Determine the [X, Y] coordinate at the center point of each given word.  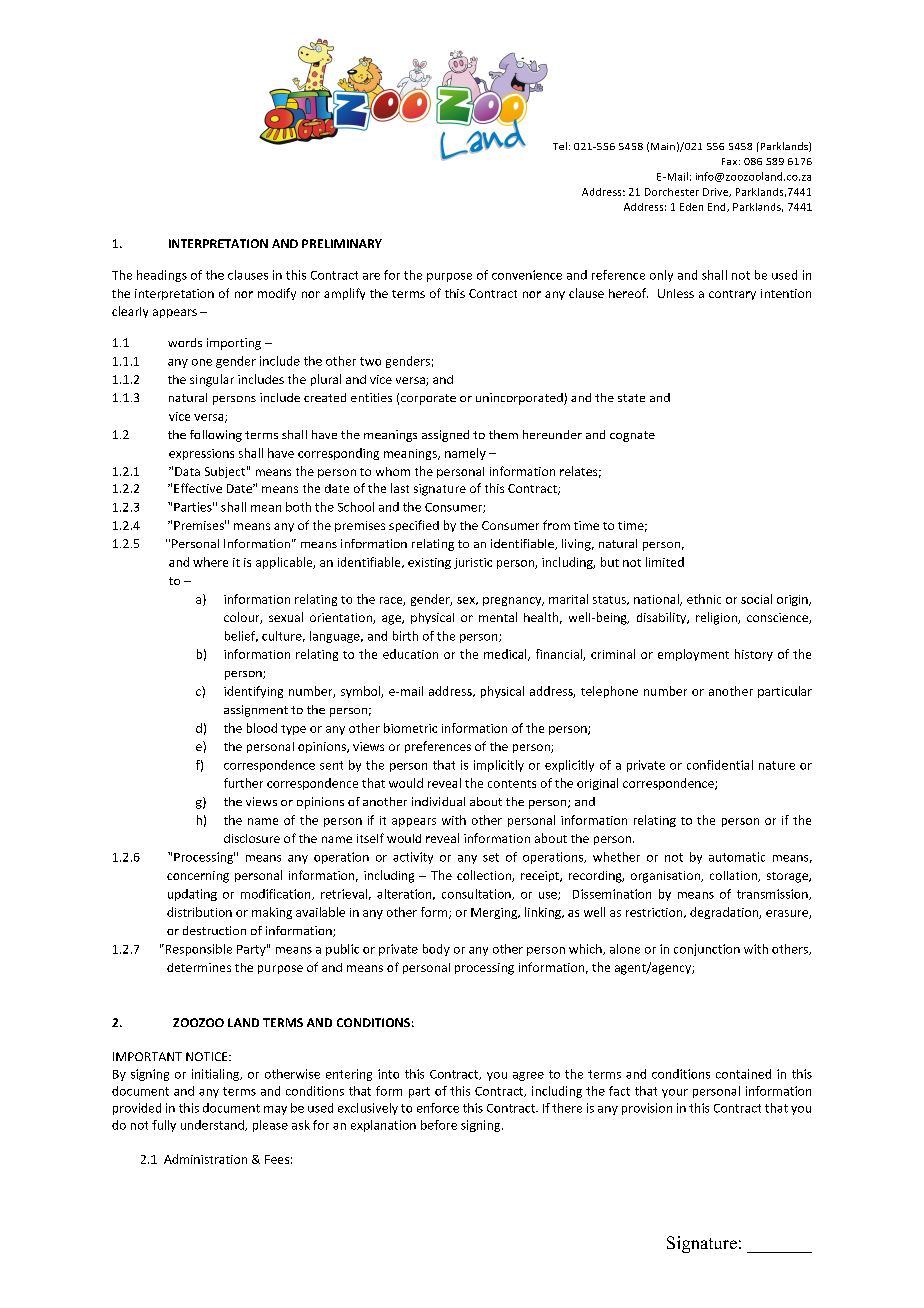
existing [429, 563]
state [631, 398]
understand [213, 1125]
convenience [527, 275]
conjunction [707, 950]
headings [162, 276]
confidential [720, 765]
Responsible [197, 950]
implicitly [499, 766]
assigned [445, 436]
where [210, 562]
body [436, 950]
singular [212, 380]
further [243, 783]
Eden [691, 207]
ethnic [704, 599]
